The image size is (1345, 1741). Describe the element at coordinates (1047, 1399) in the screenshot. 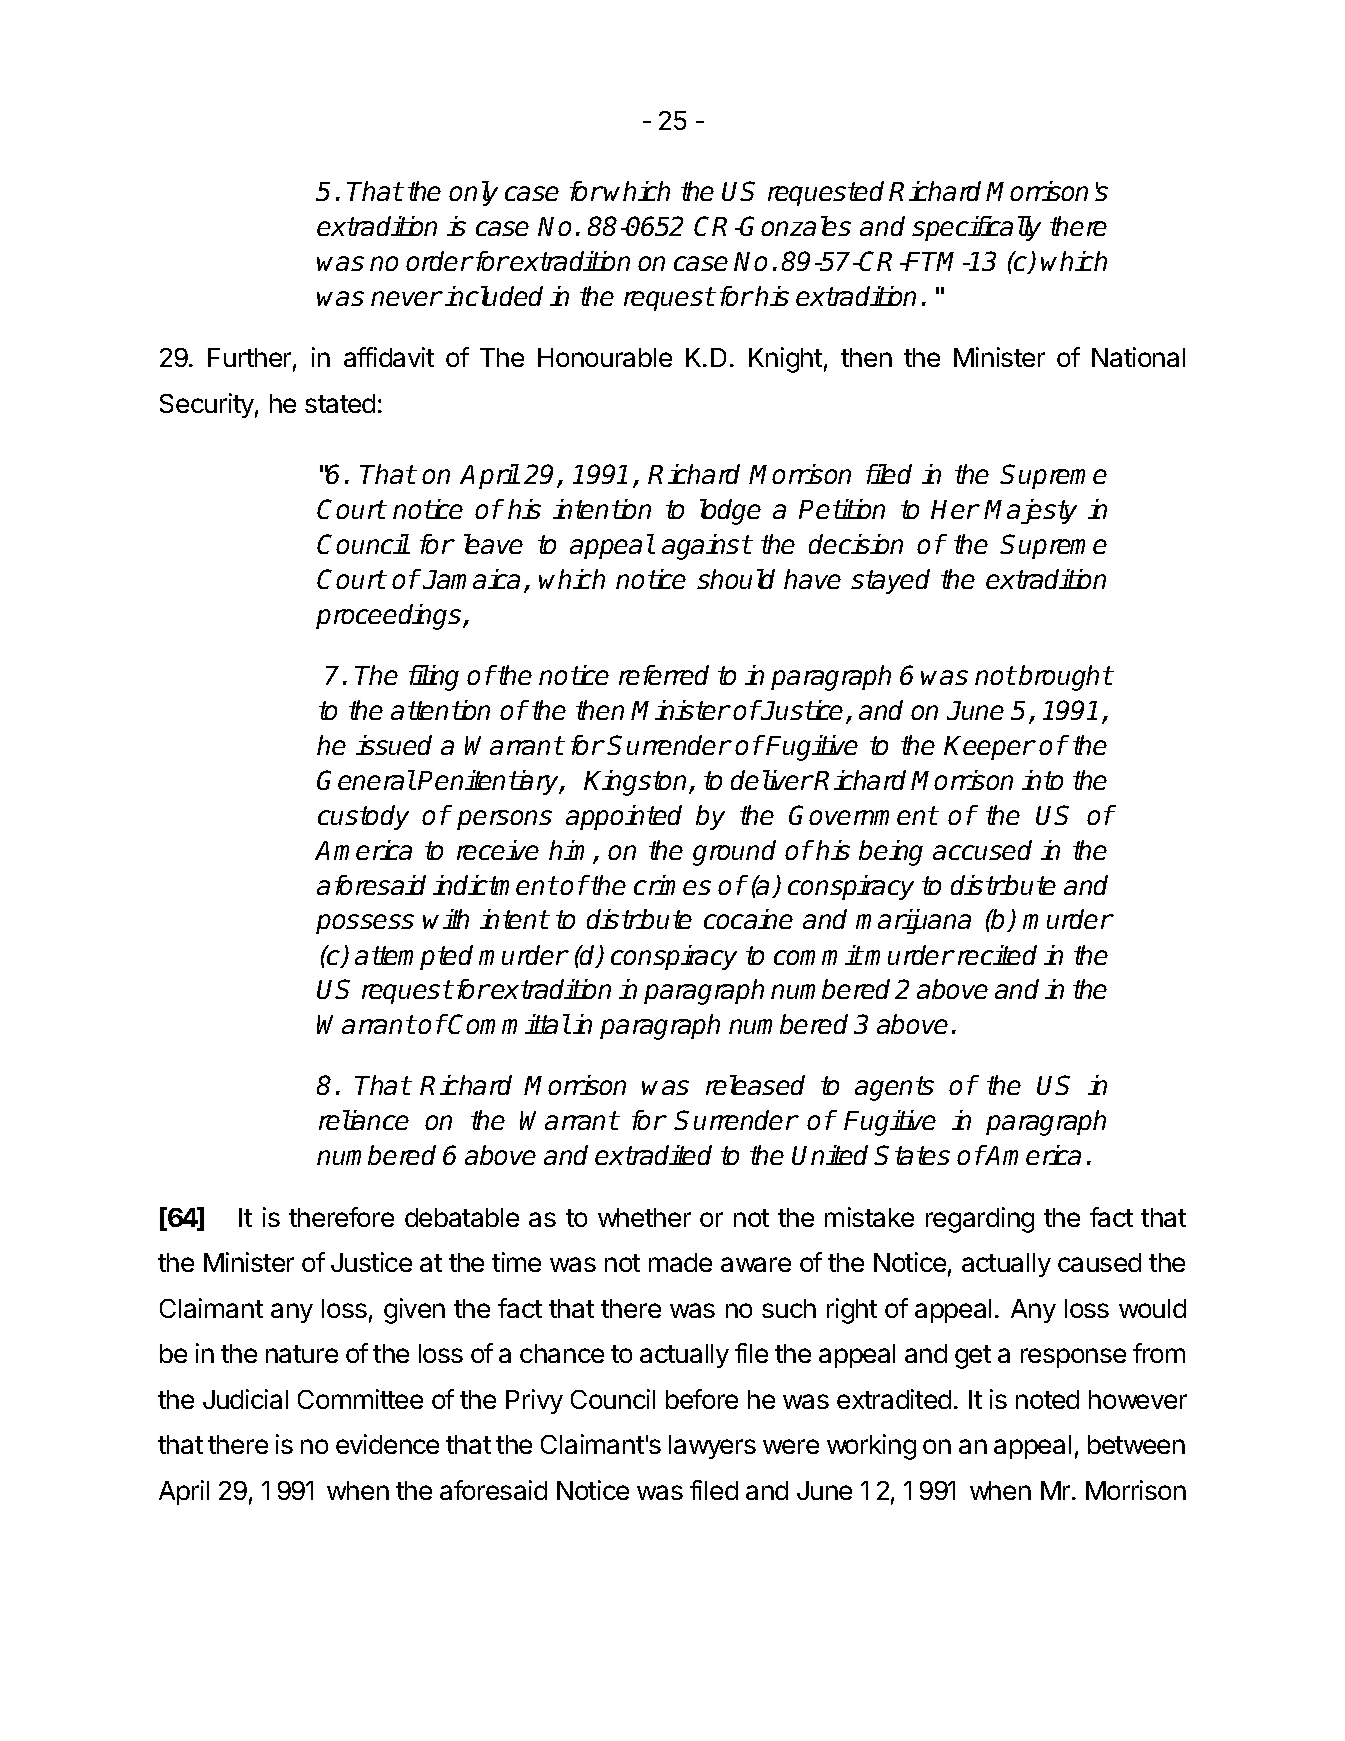

I see `noted` at that location.
